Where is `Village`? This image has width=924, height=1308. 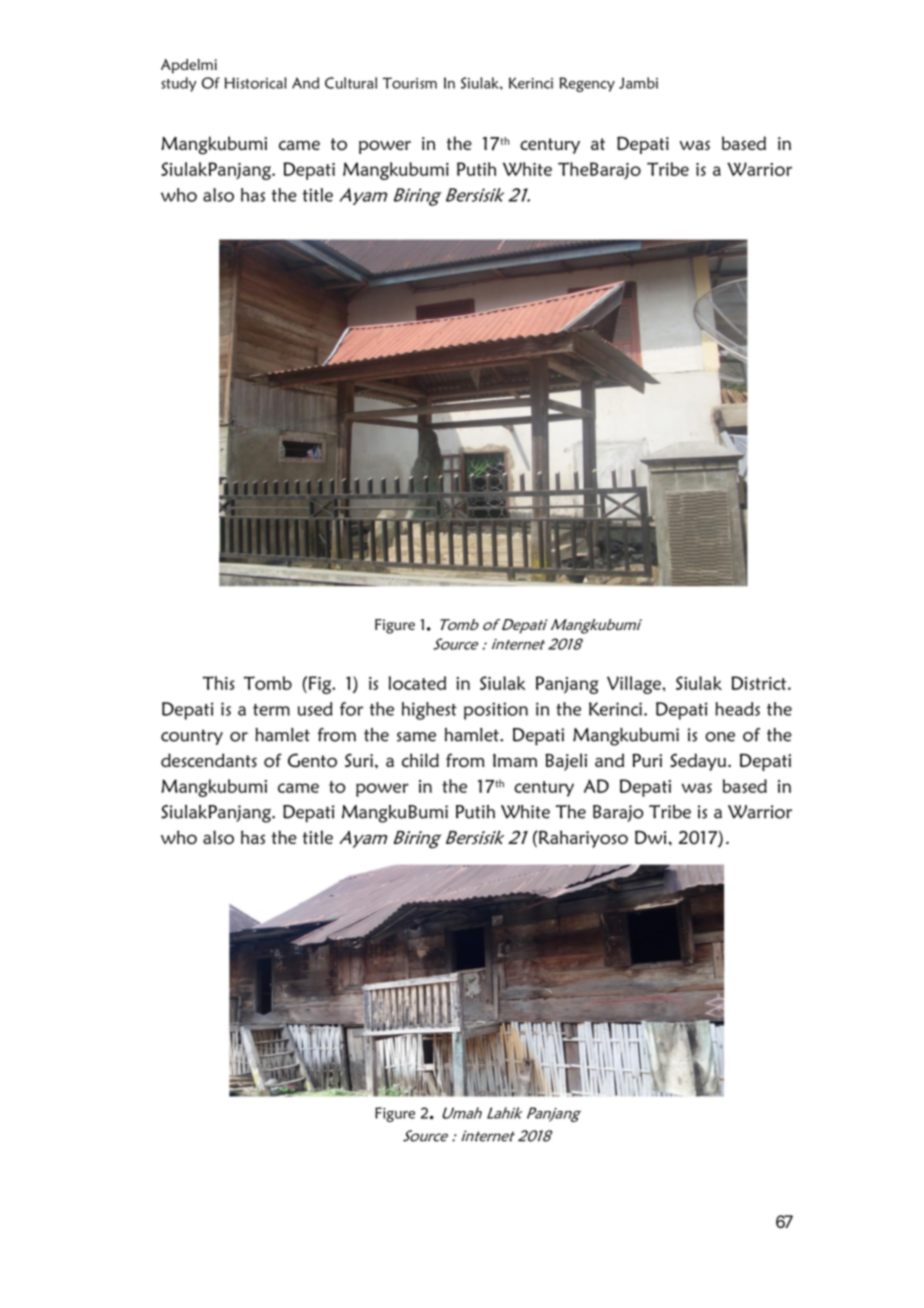 Village is located at coordinates (635, 685).
